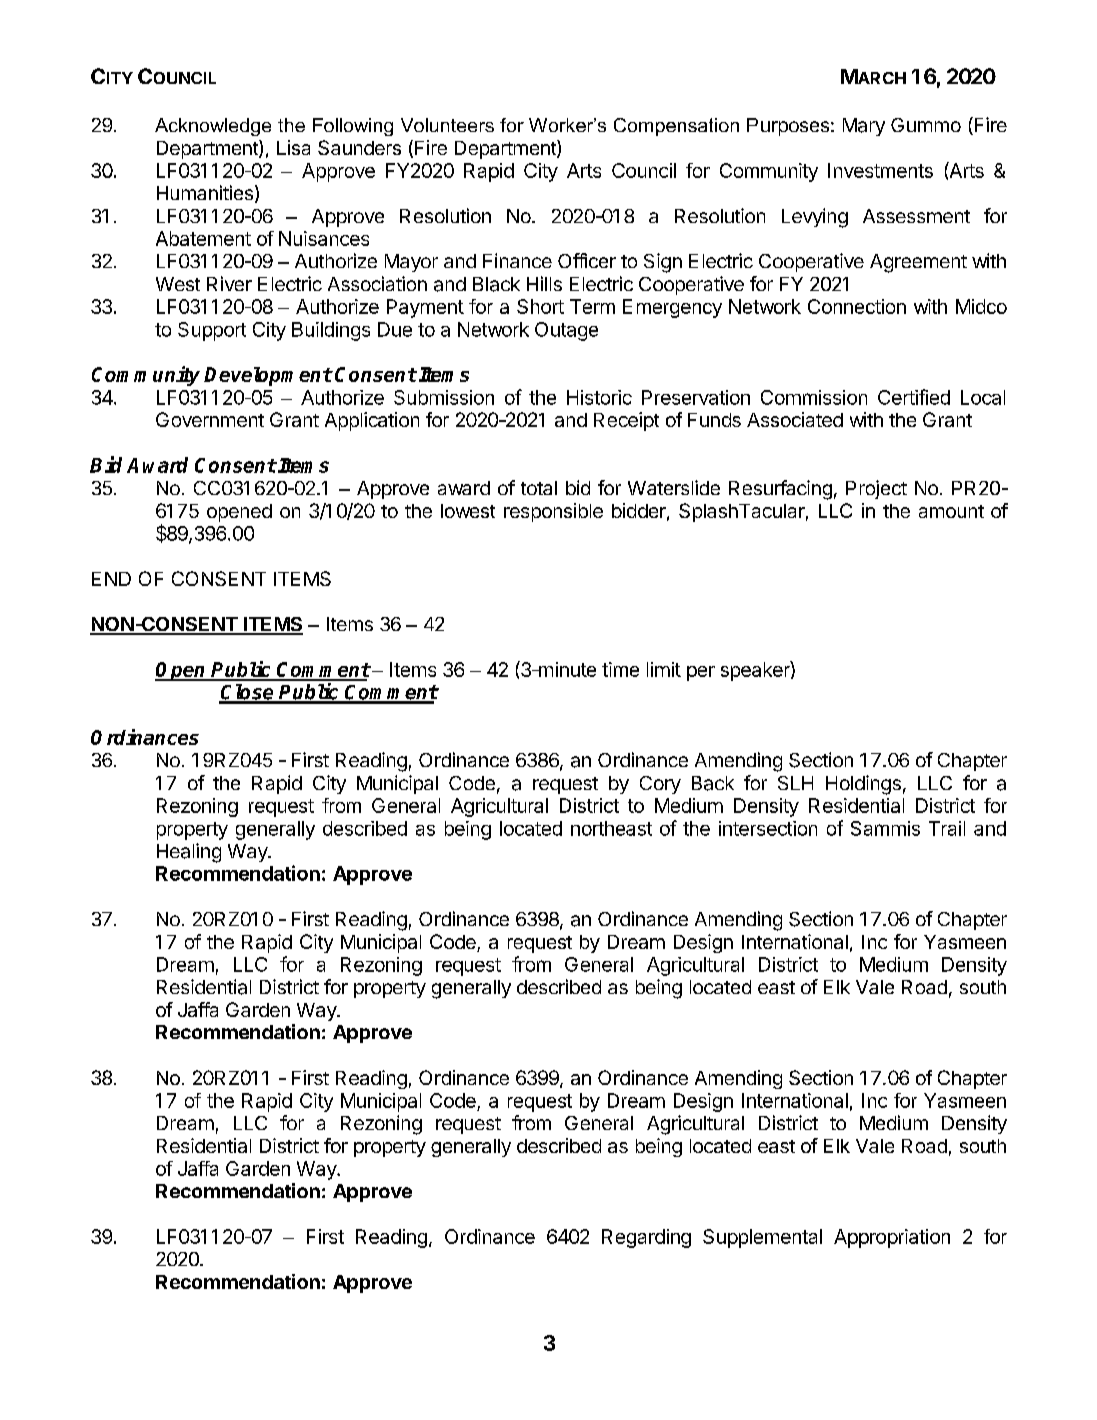  I want to click on Compensation, so click(676, 127).
